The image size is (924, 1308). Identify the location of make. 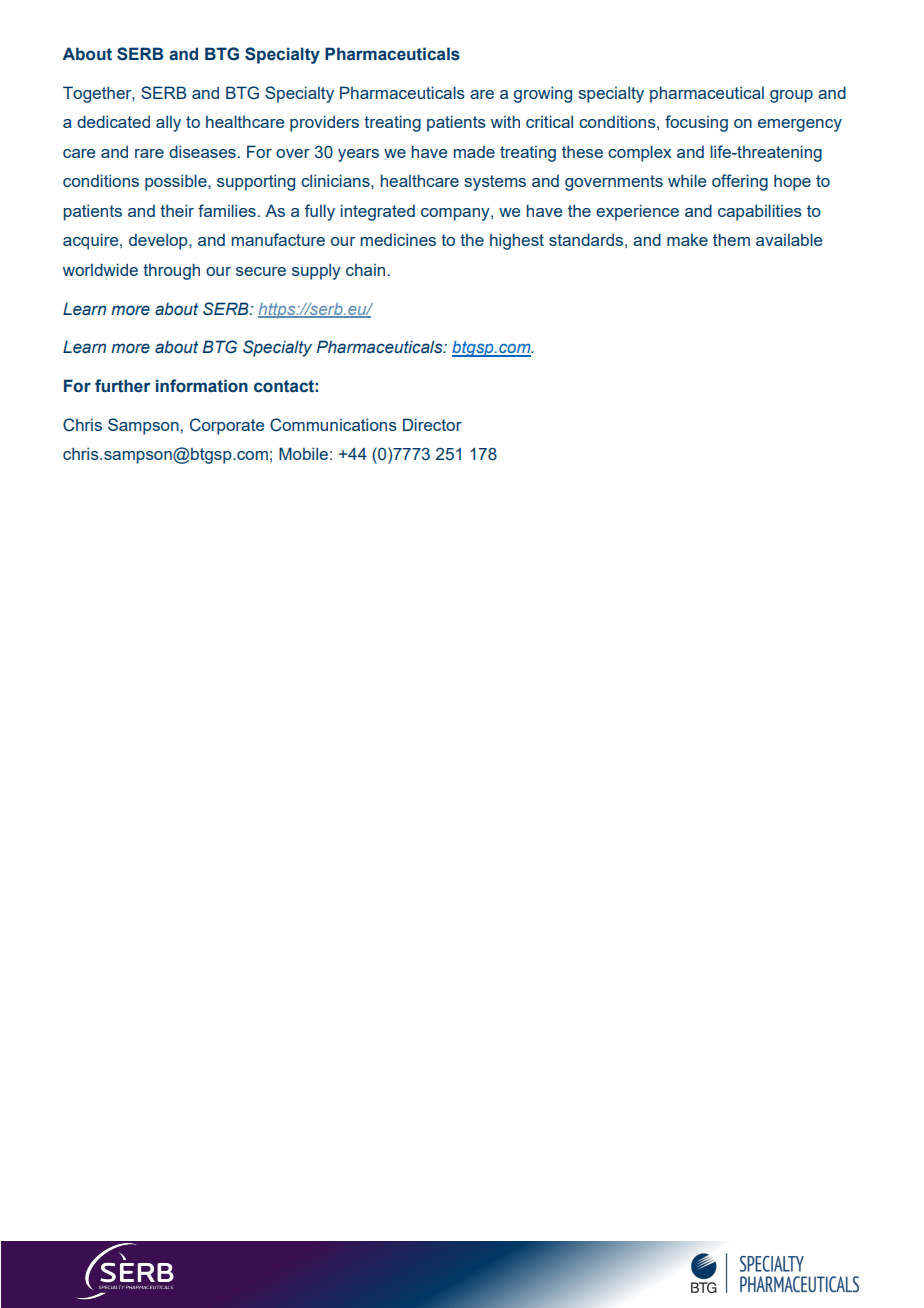
(687, 240).
